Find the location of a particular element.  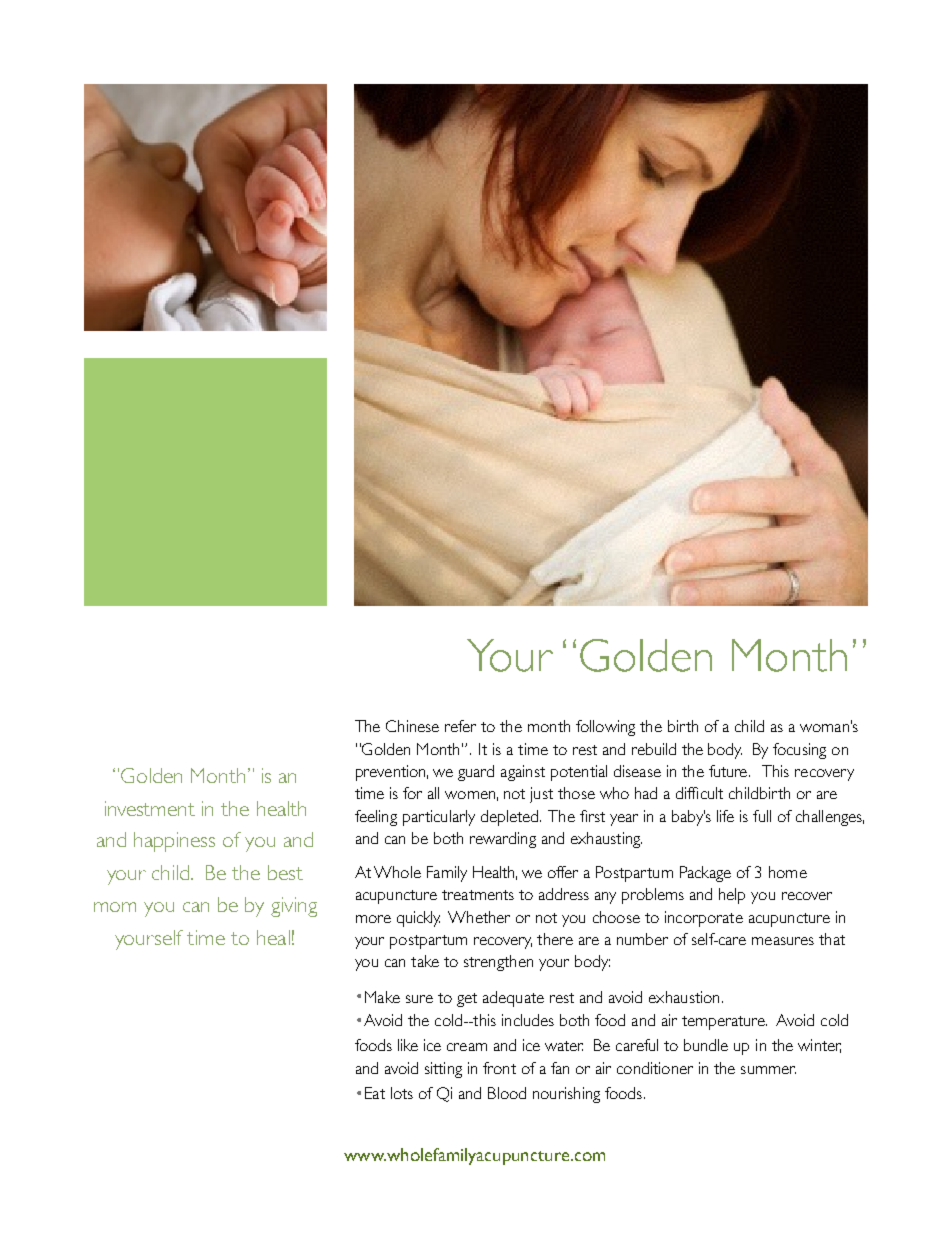

mom is located at coordinates (115, 907).
